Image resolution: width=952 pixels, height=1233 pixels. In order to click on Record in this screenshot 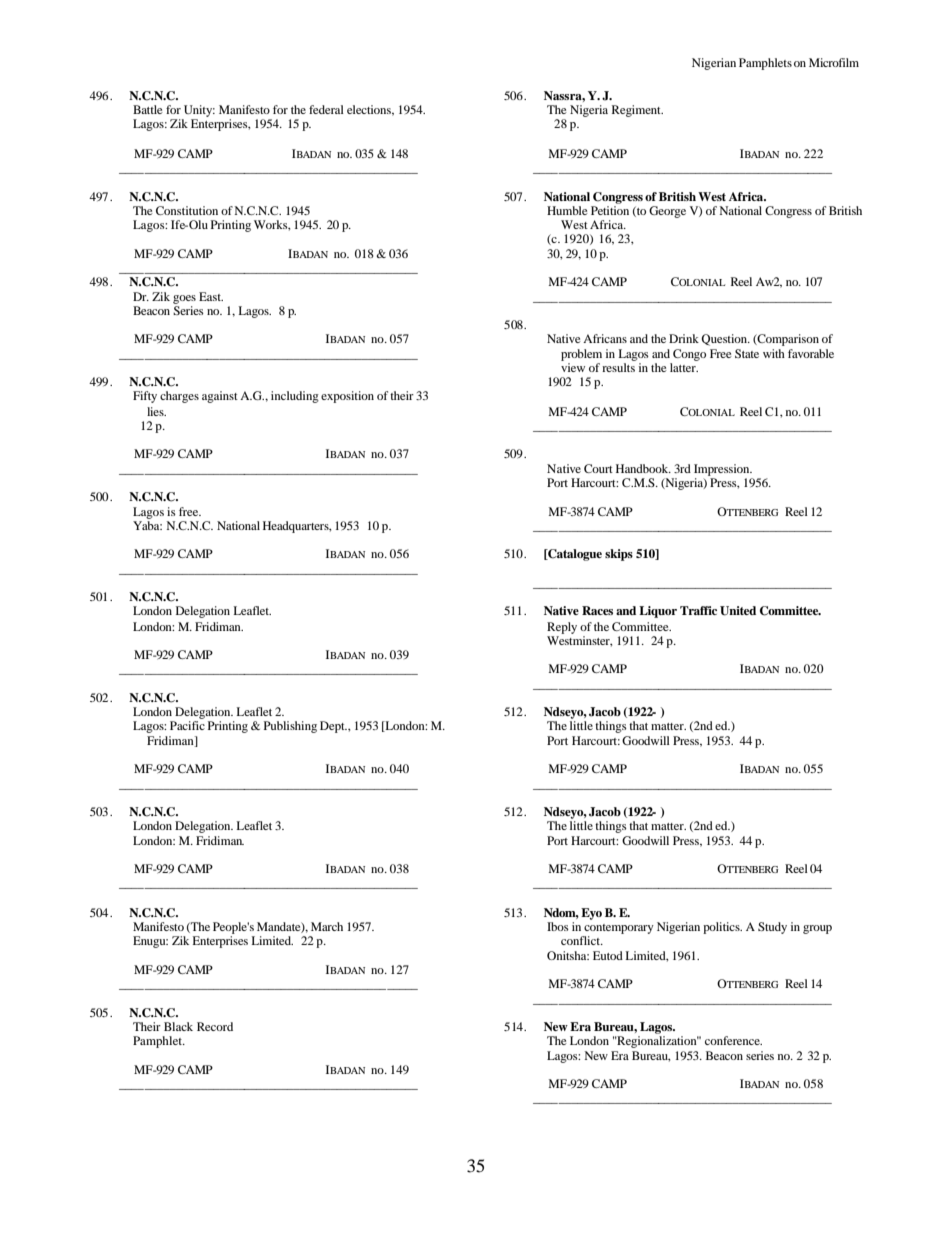, I will do `click(215, 1026)`.
